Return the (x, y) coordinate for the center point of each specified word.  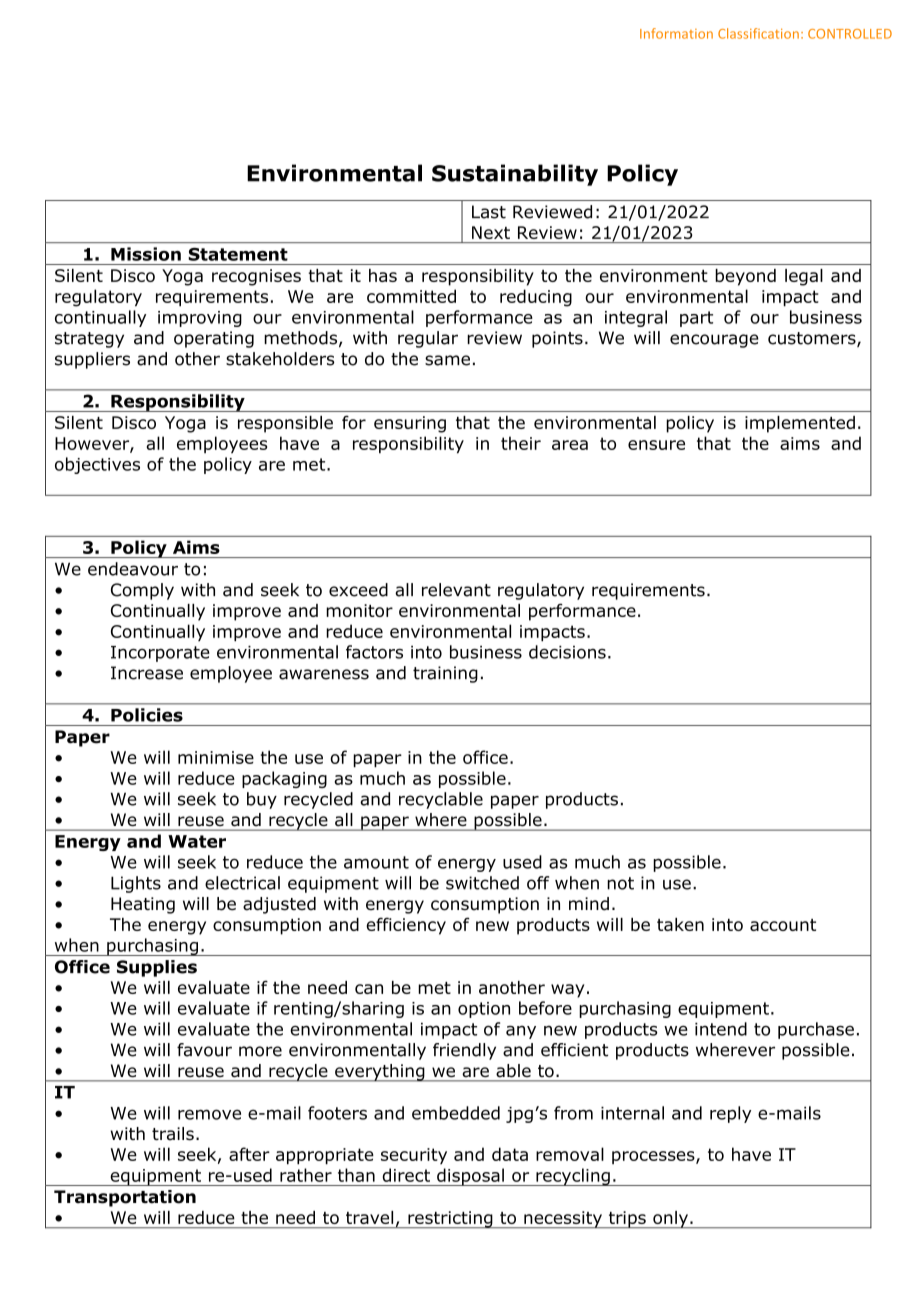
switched (482, 883)
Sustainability (515, 175)
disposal (470, 1177)
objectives (97, 465)
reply (730, 1114)
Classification (758, 33)
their (521, 443)
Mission (146, 254)
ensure (656, 445)
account (783, 925)
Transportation (125, 1198)
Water (197, 841)
